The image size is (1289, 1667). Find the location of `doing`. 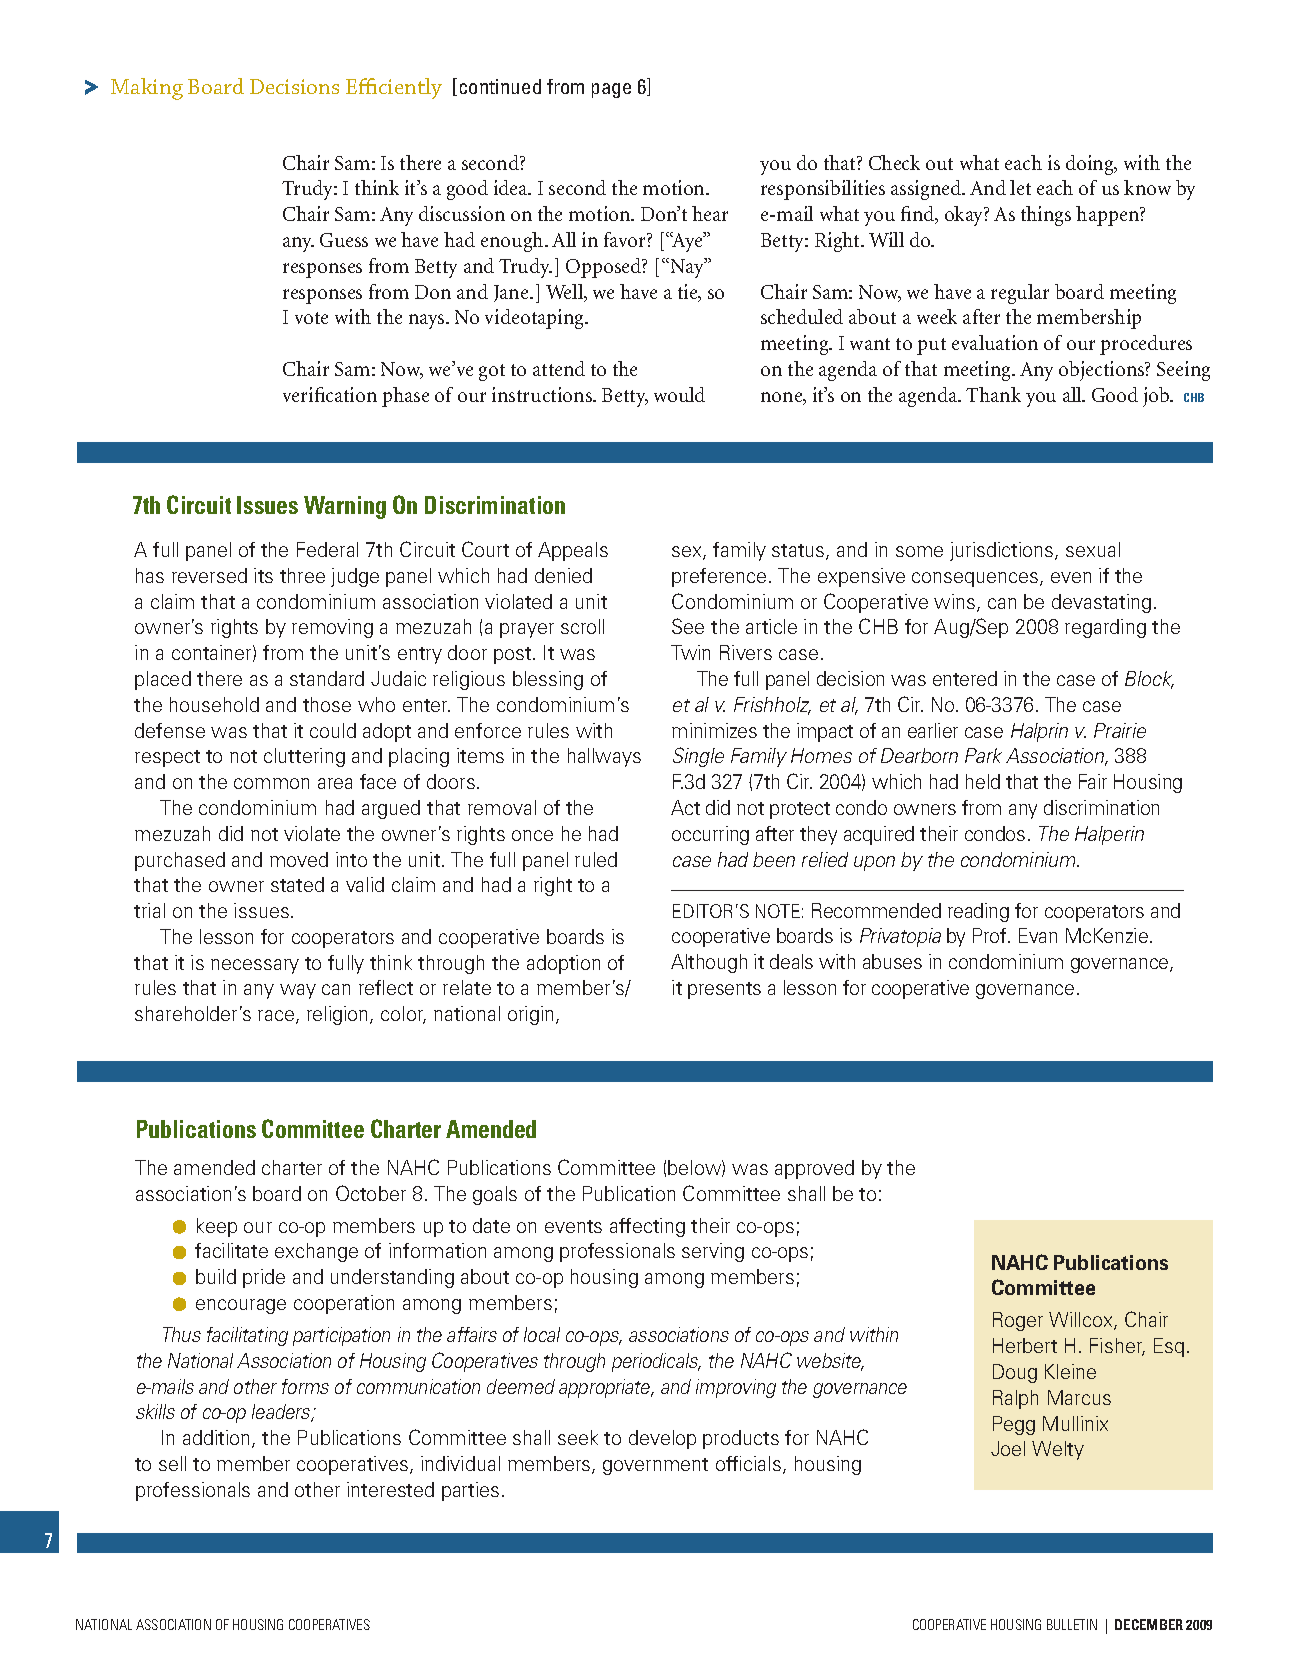

doing is located at coordinates (1091, 165).
